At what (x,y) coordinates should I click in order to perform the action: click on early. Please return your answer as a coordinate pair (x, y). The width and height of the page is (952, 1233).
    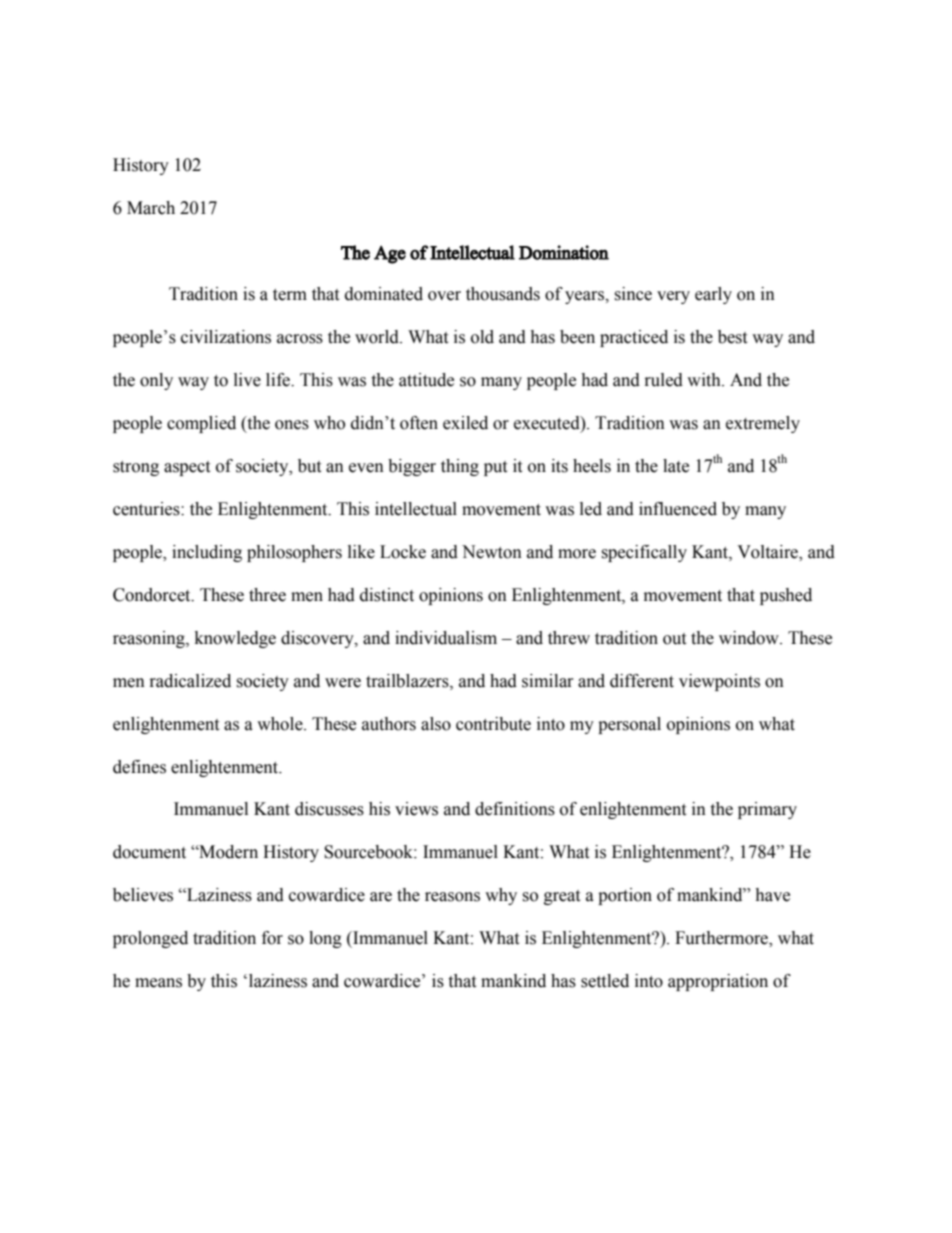
    Looking at the image, I should click on (713, 295).
